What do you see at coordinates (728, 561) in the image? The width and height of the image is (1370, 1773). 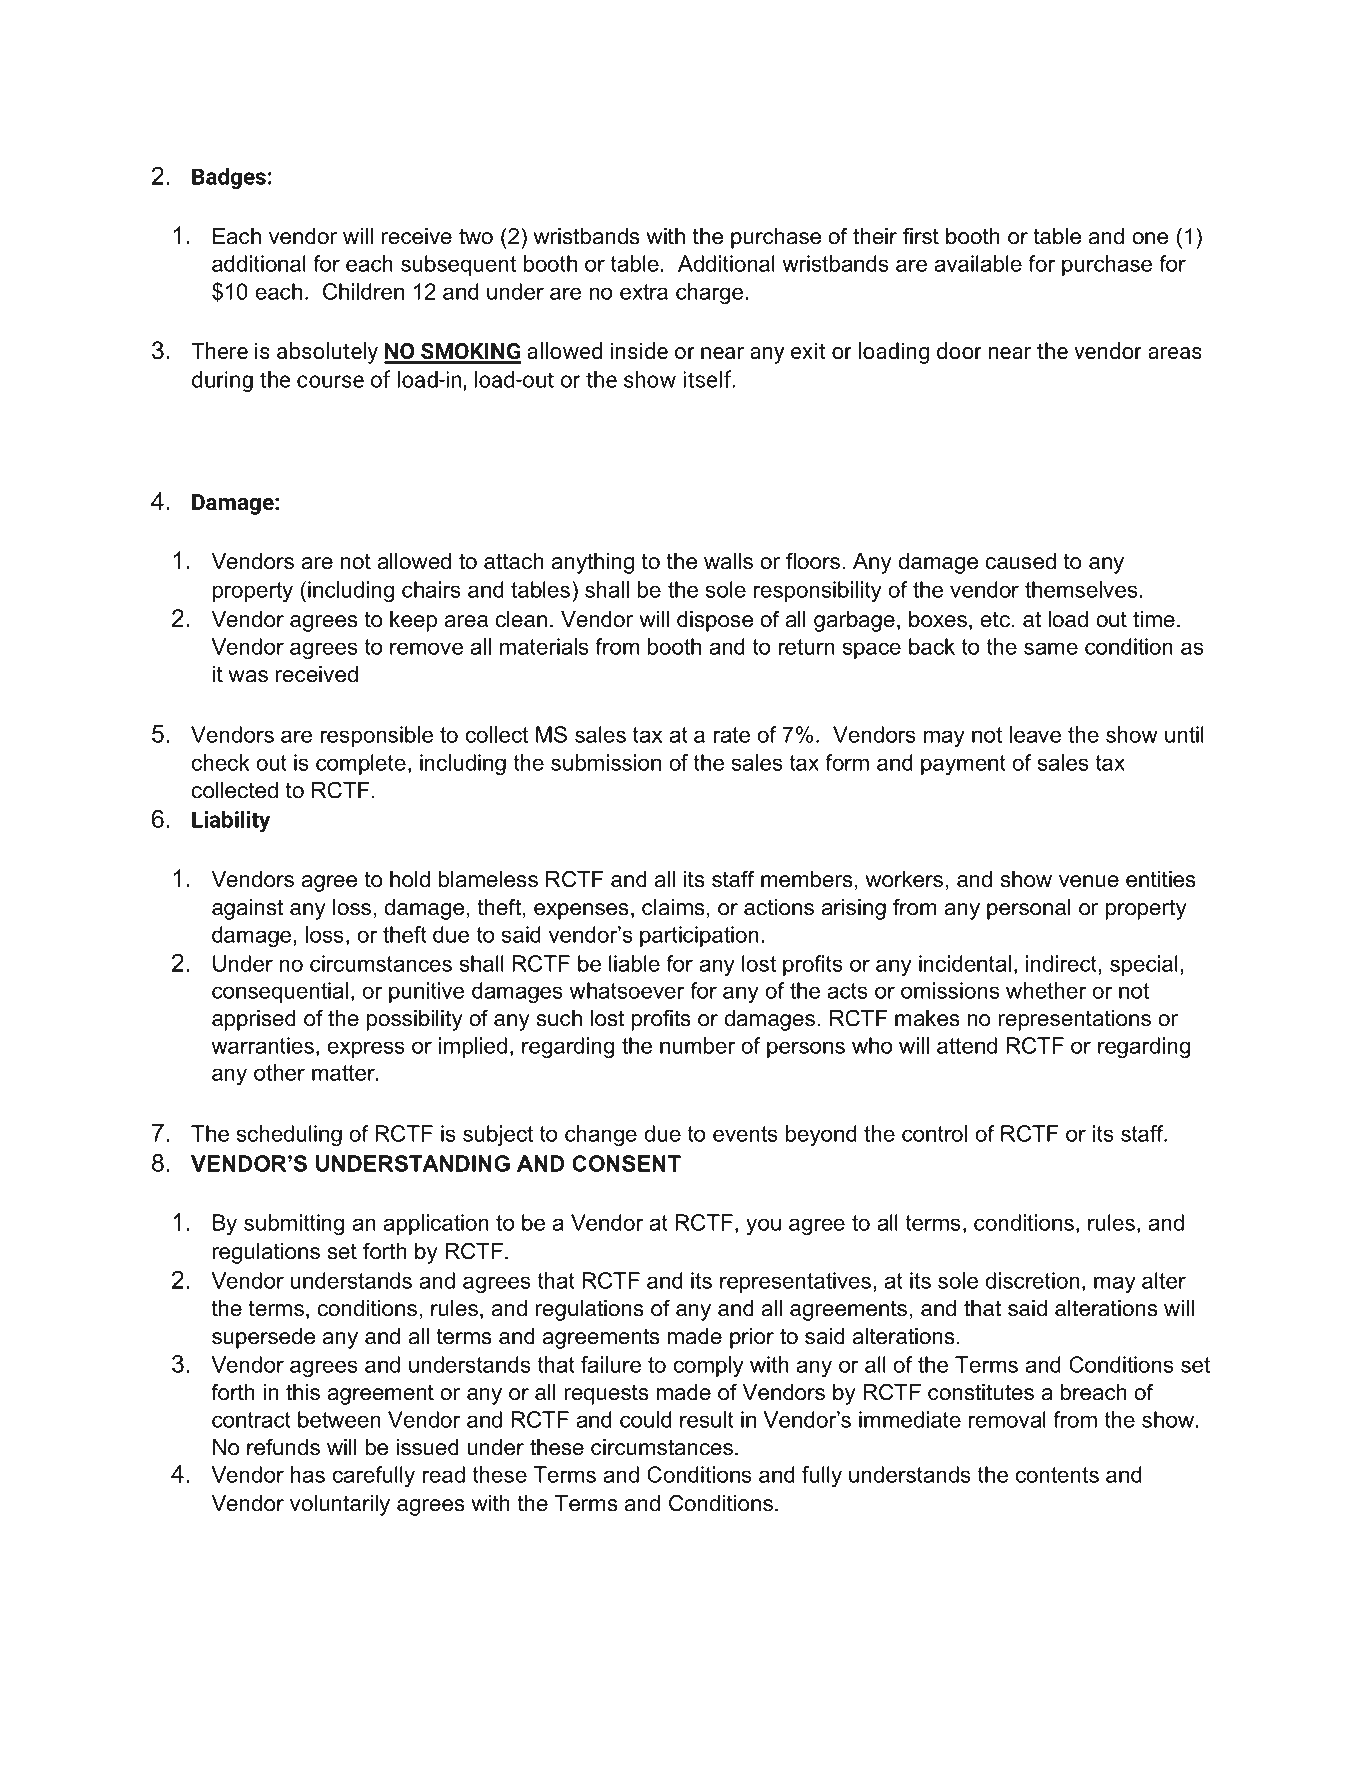 I see `walls` at bounding box center [728, 561].
